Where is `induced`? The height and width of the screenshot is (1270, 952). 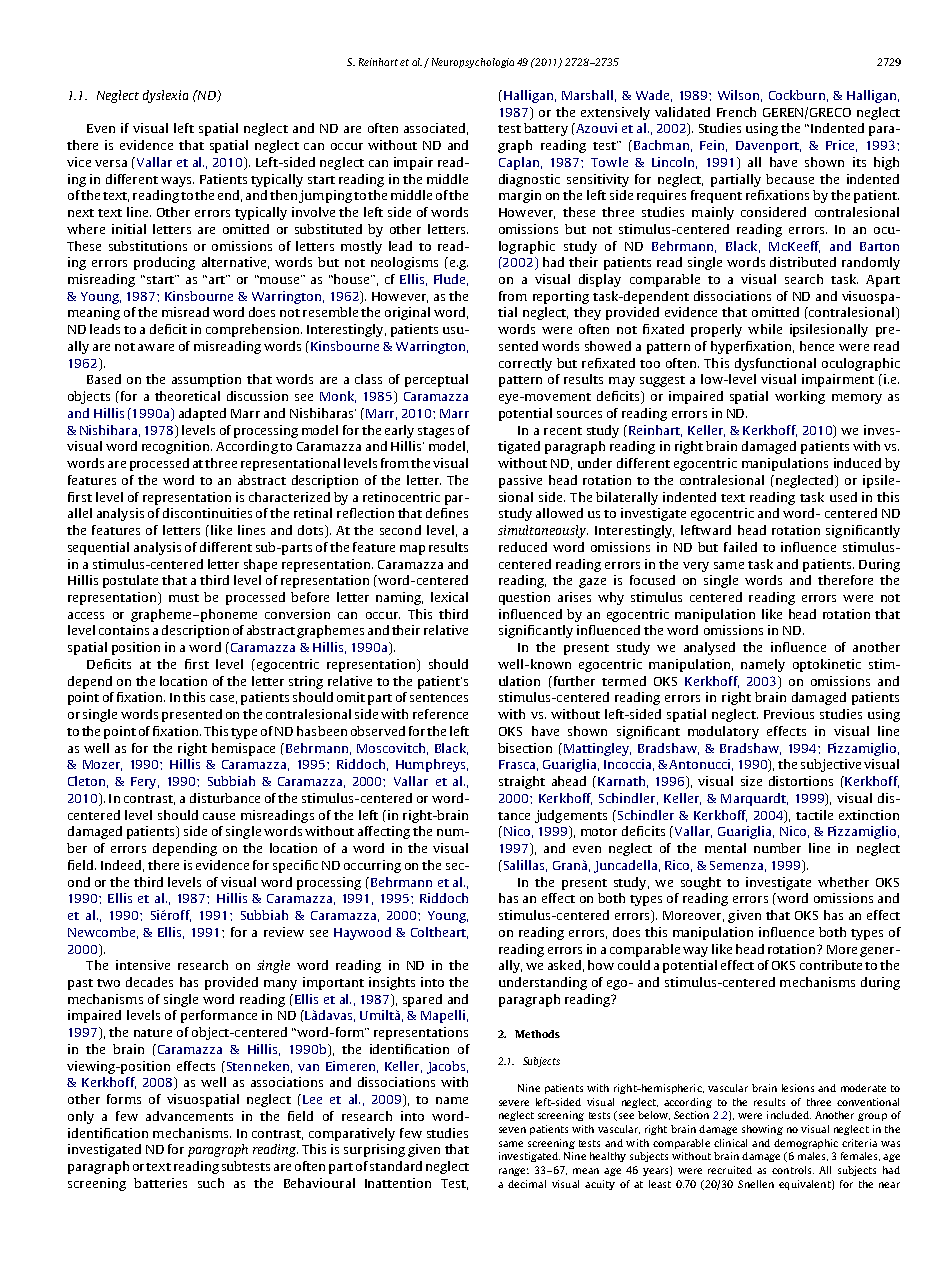
induced is located at coordinates (857, 463).
